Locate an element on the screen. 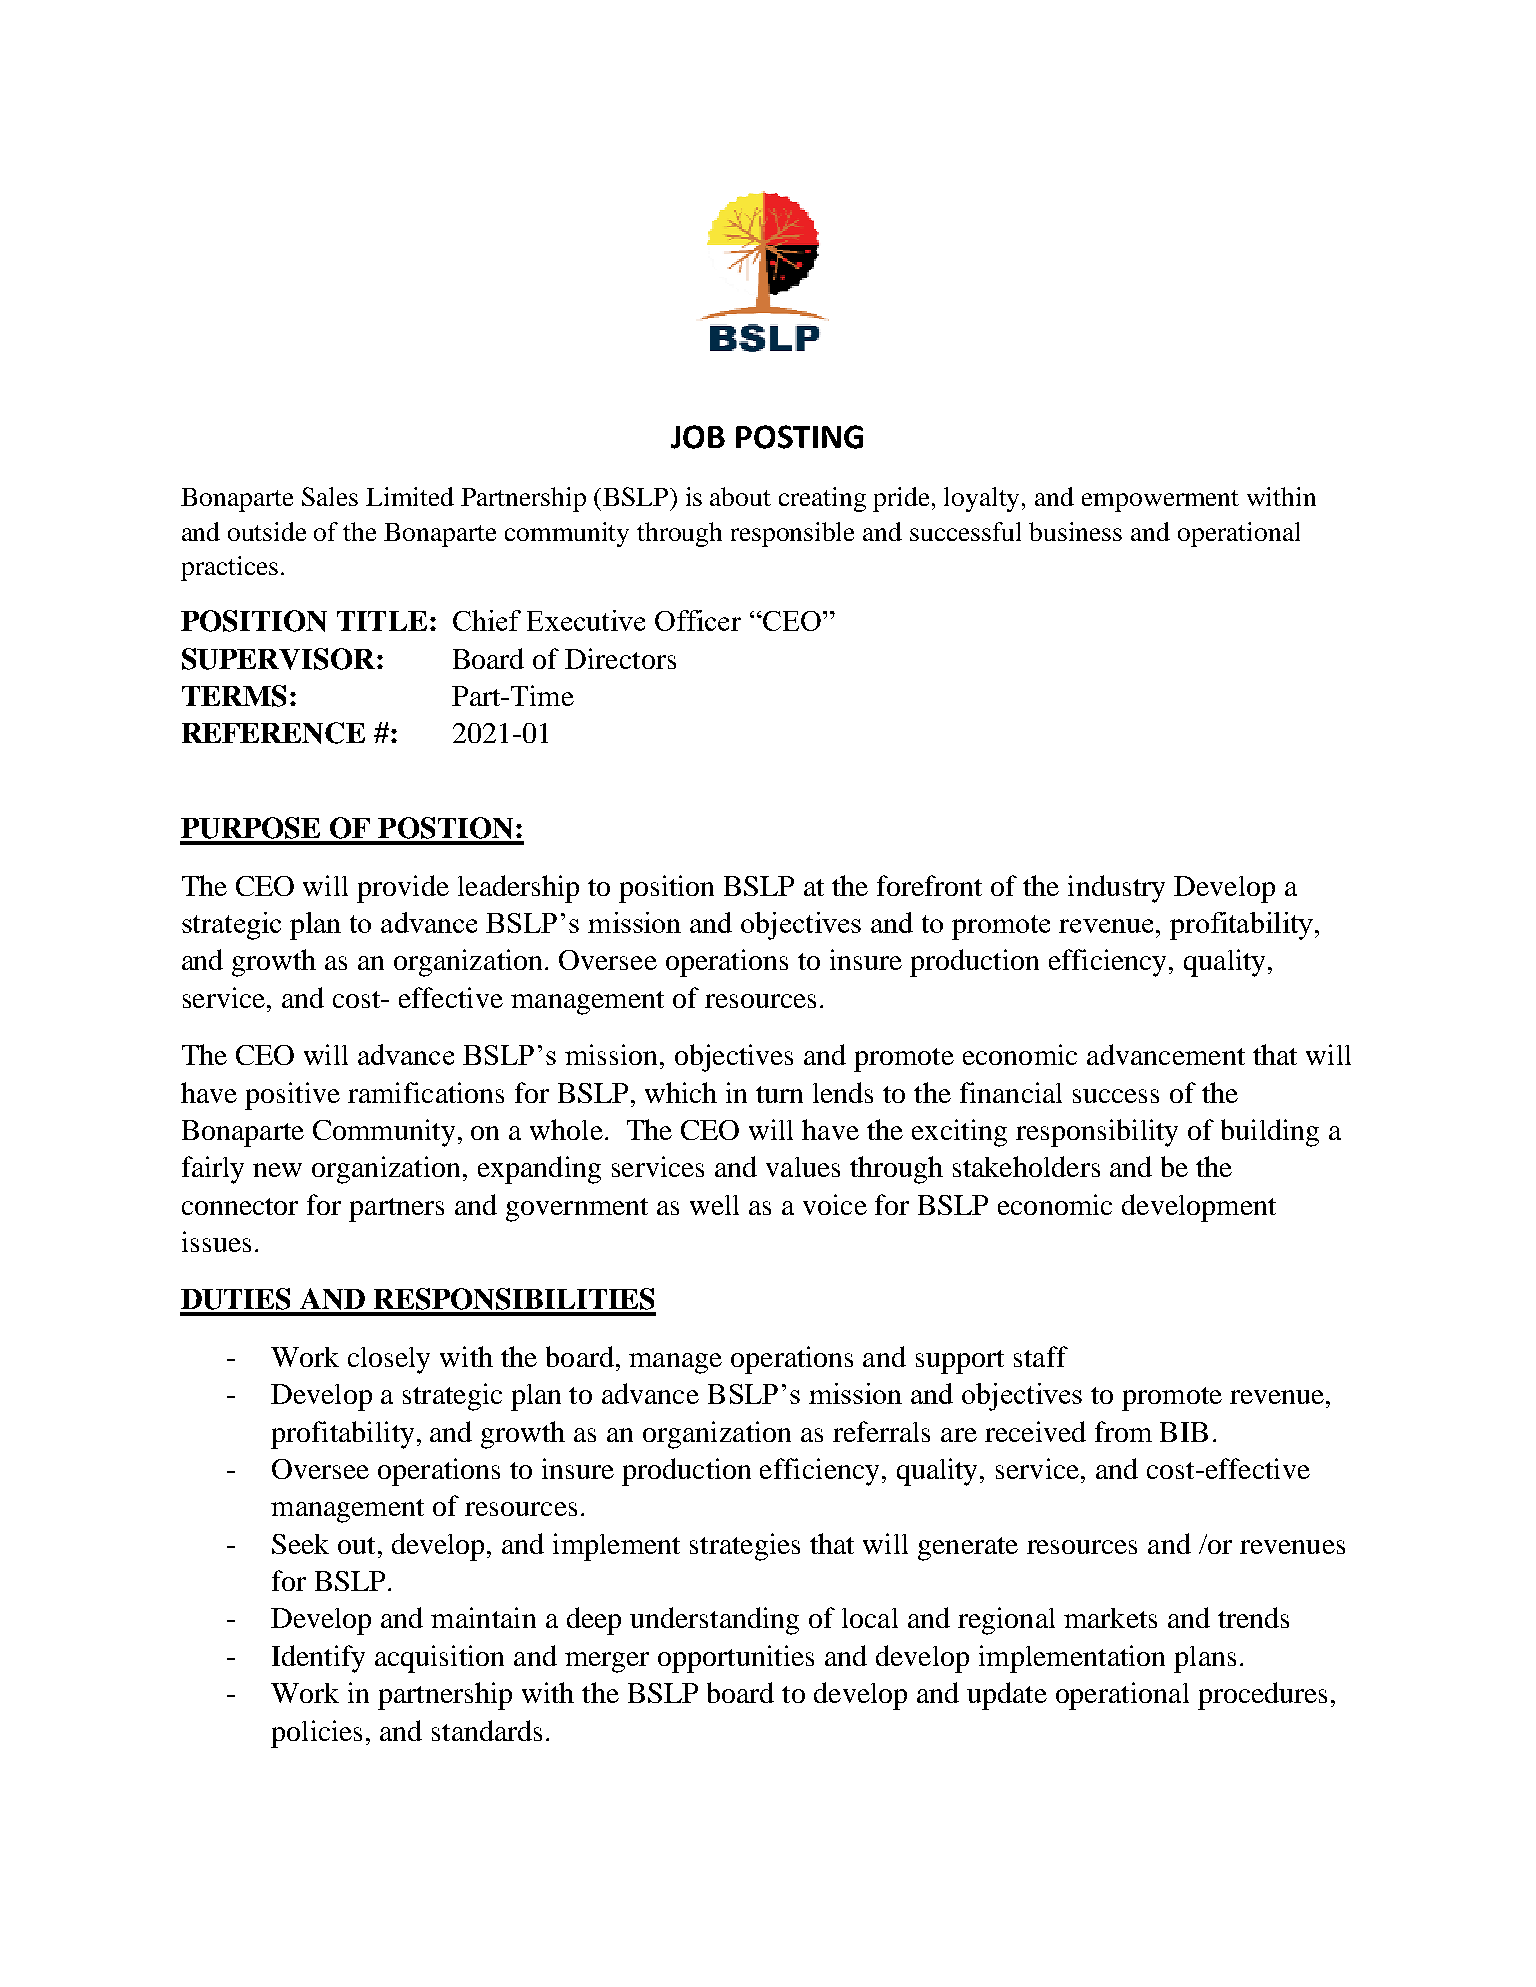  Sales is located at coordinates (330, 496).
